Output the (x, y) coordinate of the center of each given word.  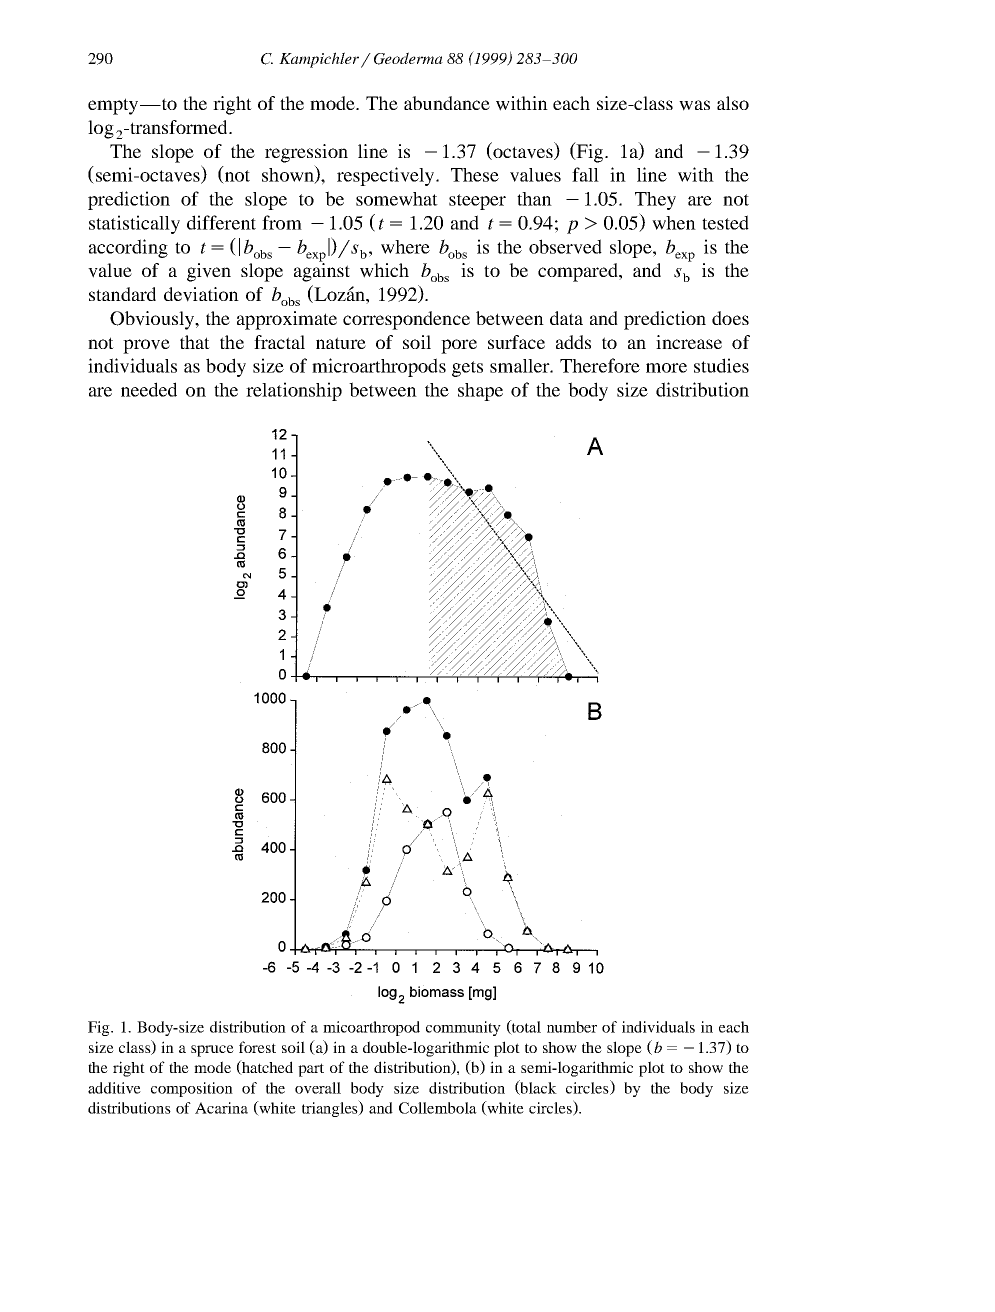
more (666, 368)
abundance (447, 103)
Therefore (600, 365)
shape (480, 392)
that (195, 342)
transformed (179, 127)
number (572, 1027)
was (694, 105)
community (463, 1028)
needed (149, 389)
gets (467, 369)
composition (192, 1089)
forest (257, 1047)
